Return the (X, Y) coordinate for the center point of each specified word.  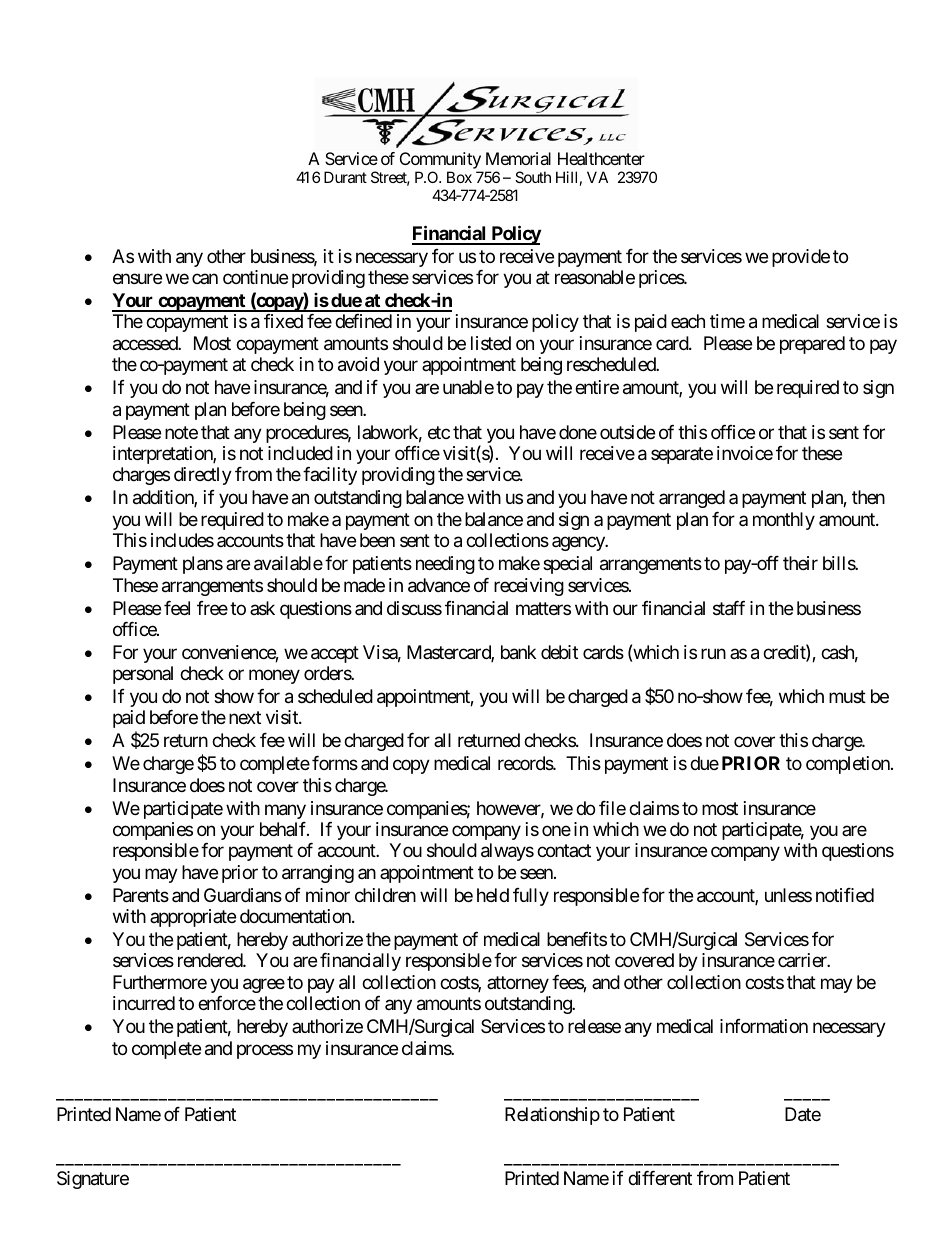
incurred (144, 1003)
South (533, 177)
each (688, 321)
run (713, 653)
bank (518, 652)
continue (255, 277)
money (274, 677)
